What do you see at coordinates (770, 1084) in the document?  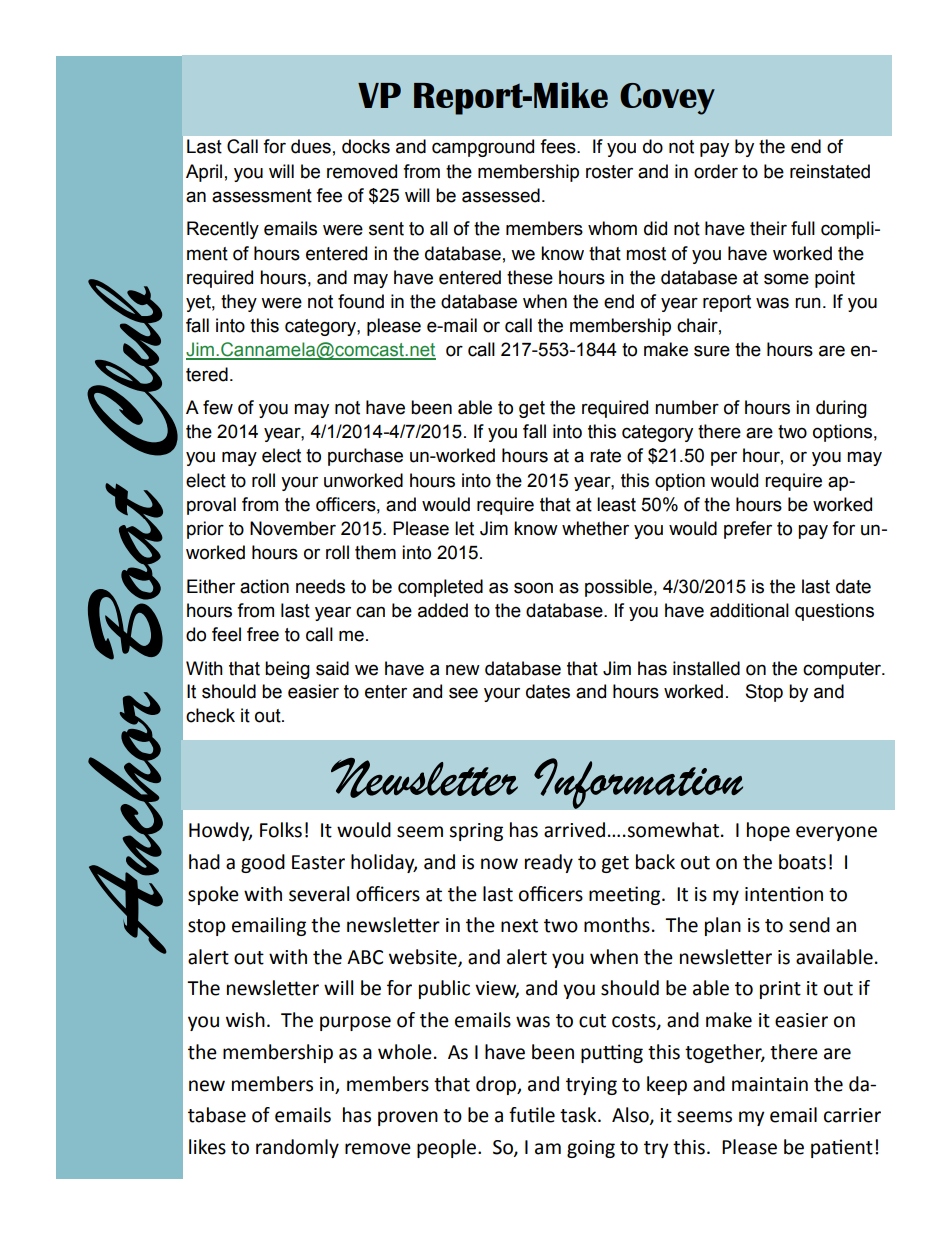 I see `maintain` at bounding box center [770, 1084].
